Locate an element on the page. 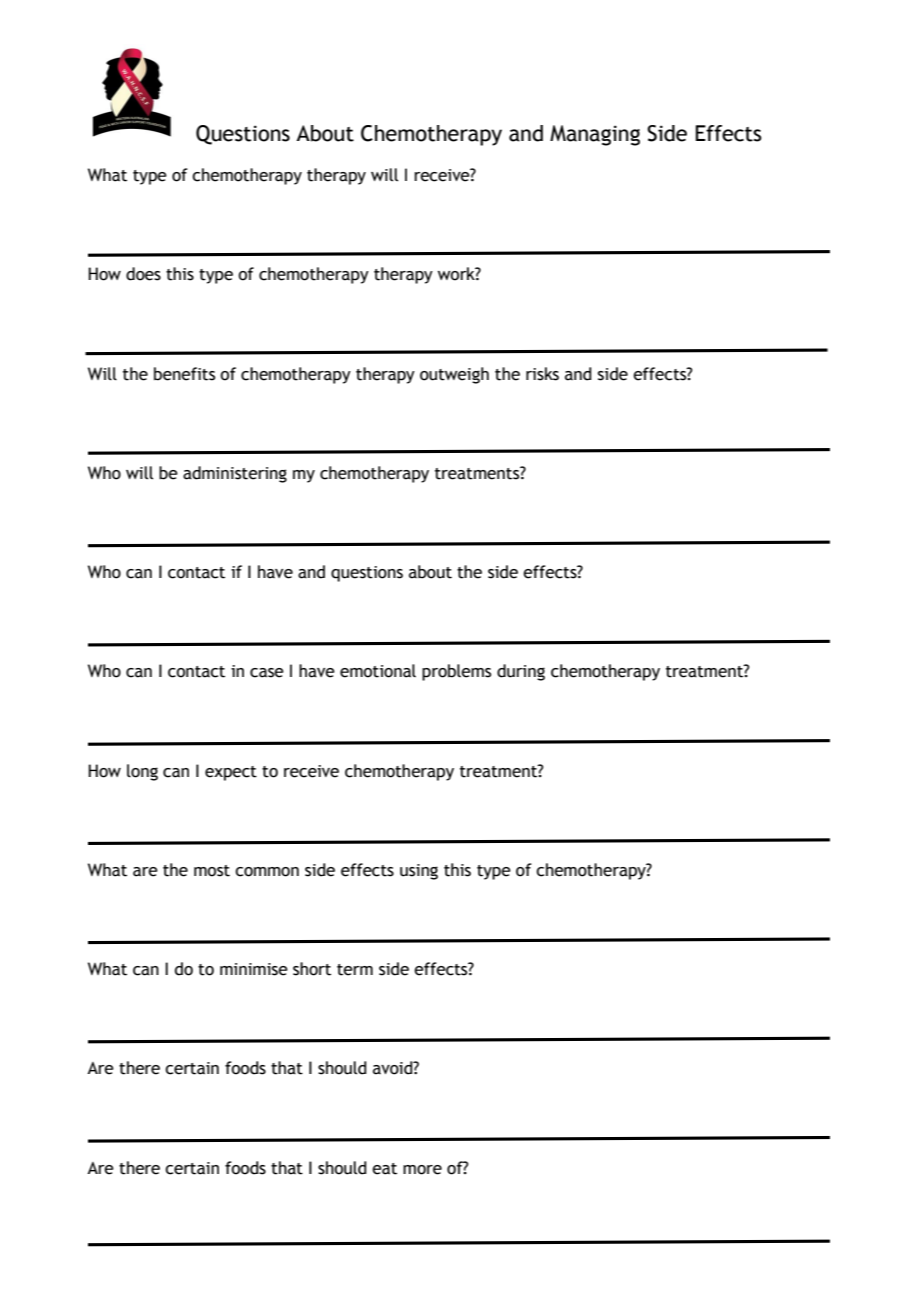 The image size is (924, 1308). more is located at coordinates (422, 1170).
